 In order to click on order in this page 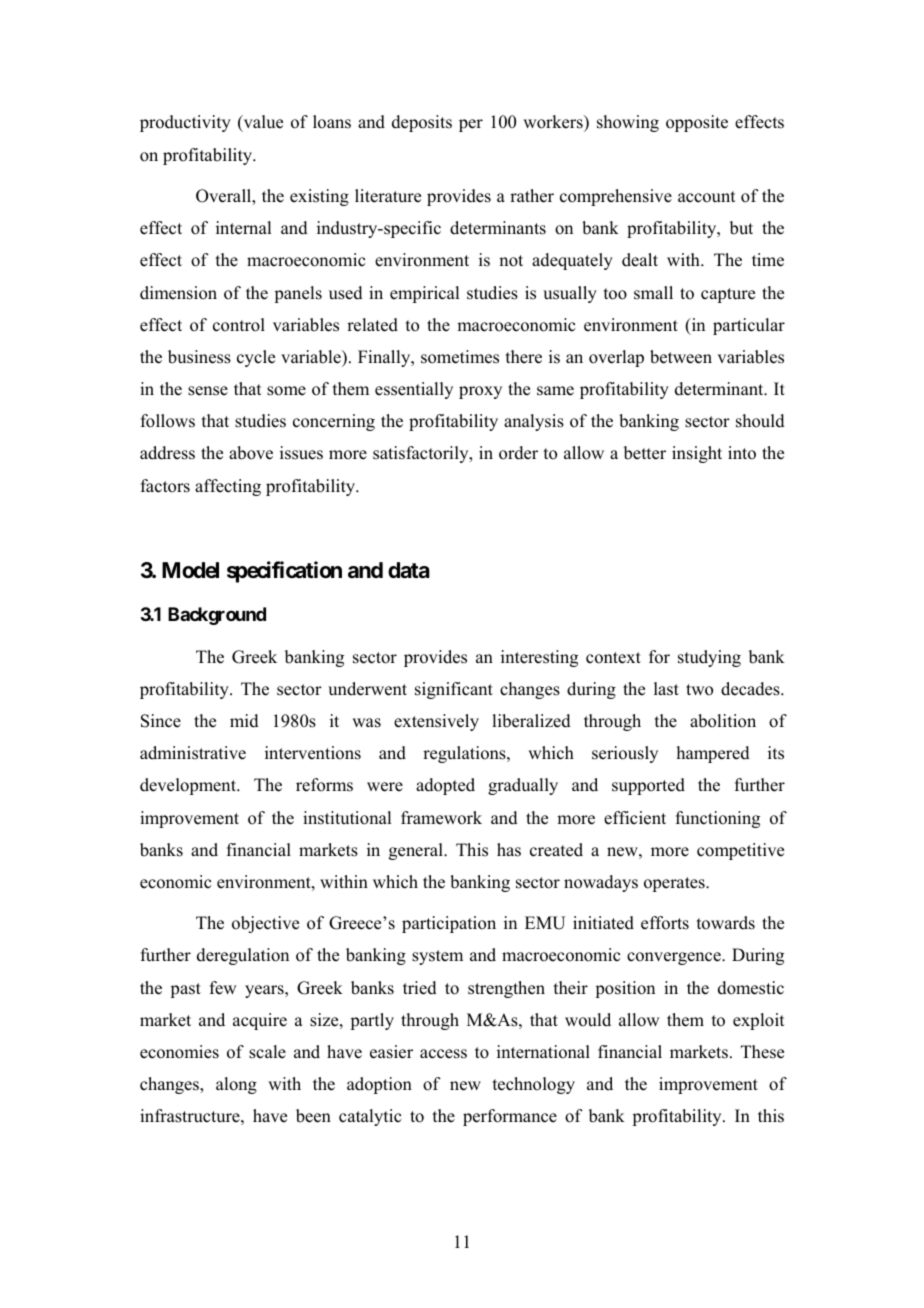, I will do `click(518, 453)`.
